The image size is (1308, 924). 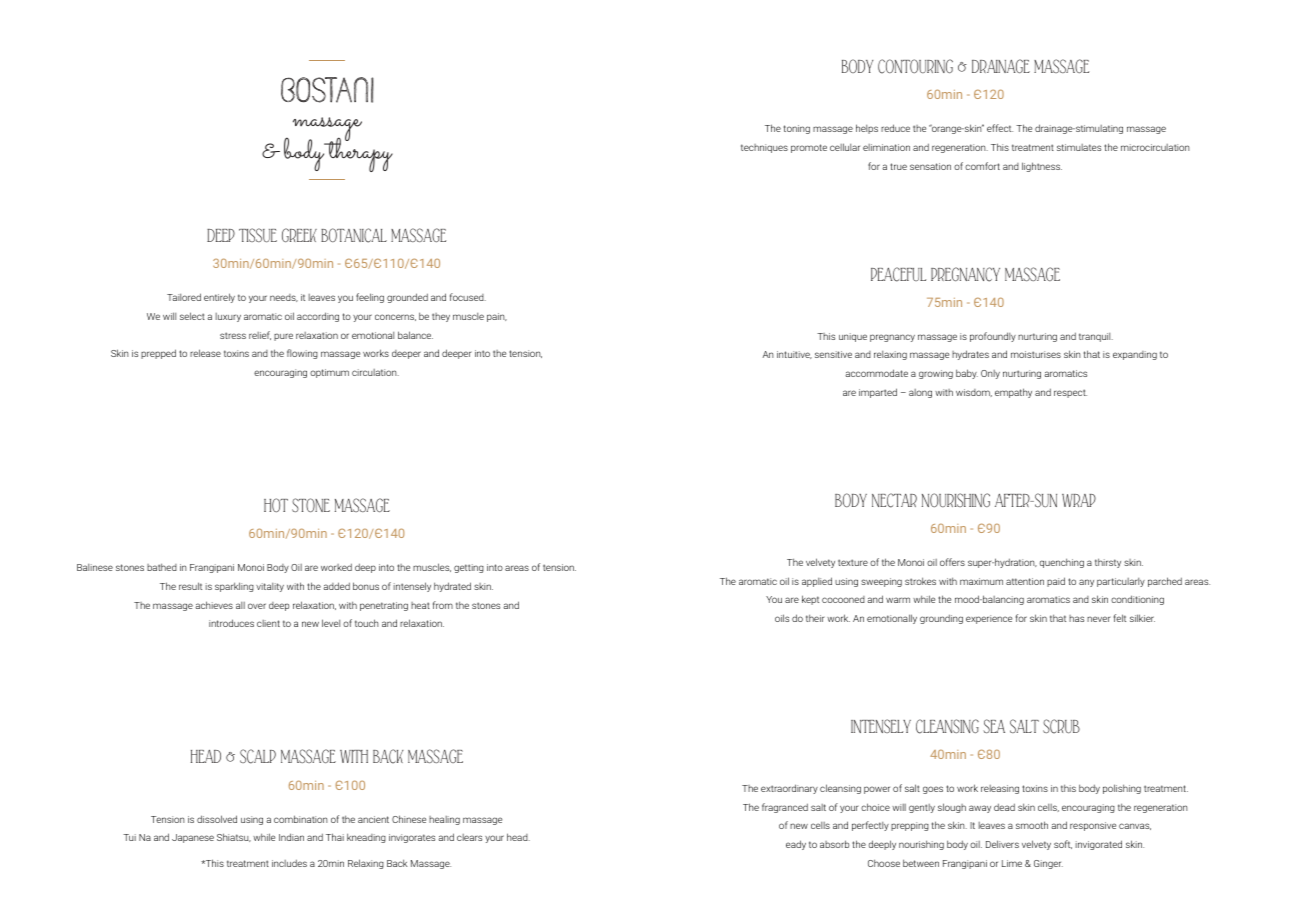 I want to click on introduces, so click(x=231, y=623).
